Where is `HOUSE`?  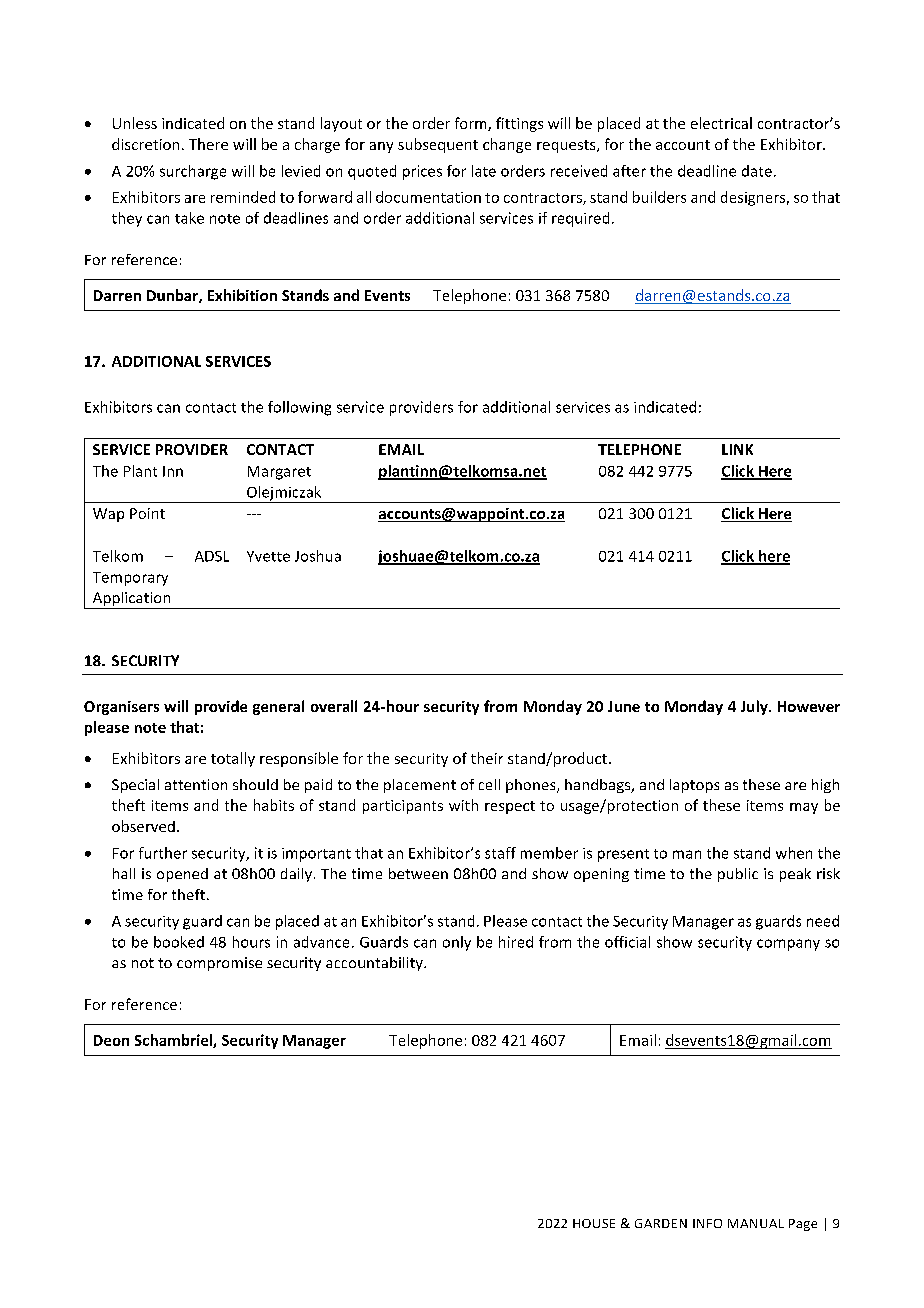
HOUSE is located at coordinates (594, 1223).
